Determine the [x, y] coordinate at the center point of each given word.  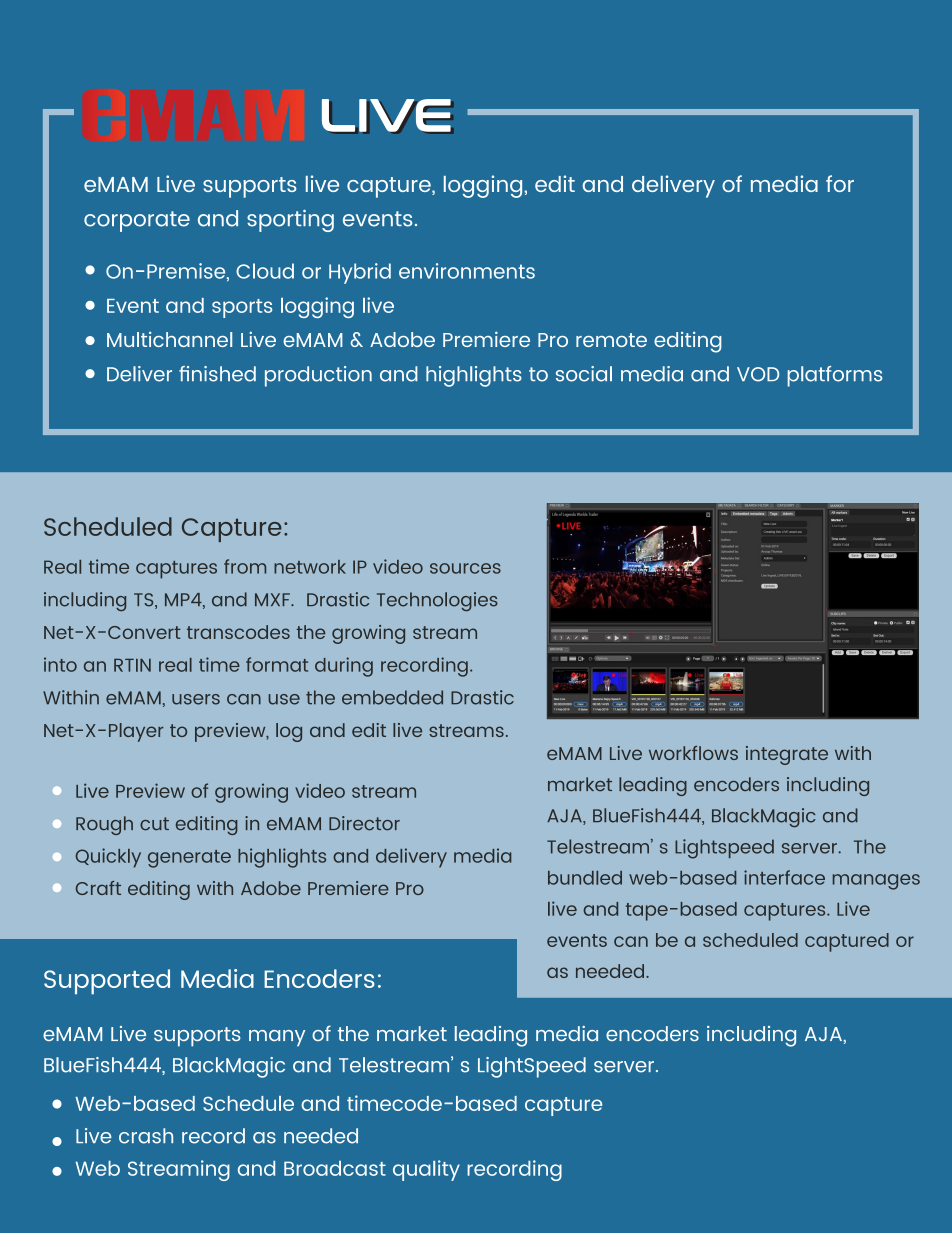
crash [146, 1136]
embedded [392, 697]
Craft [98, 888]
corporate [137, 221]
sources [465, 568]
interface [784, 877]
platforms [835, 376]
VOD [758, 374]
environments [467, 271]
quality [426, 1170]
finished [217, 374]
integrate [787, 755]
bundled [585, 878]
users [196, 699]
